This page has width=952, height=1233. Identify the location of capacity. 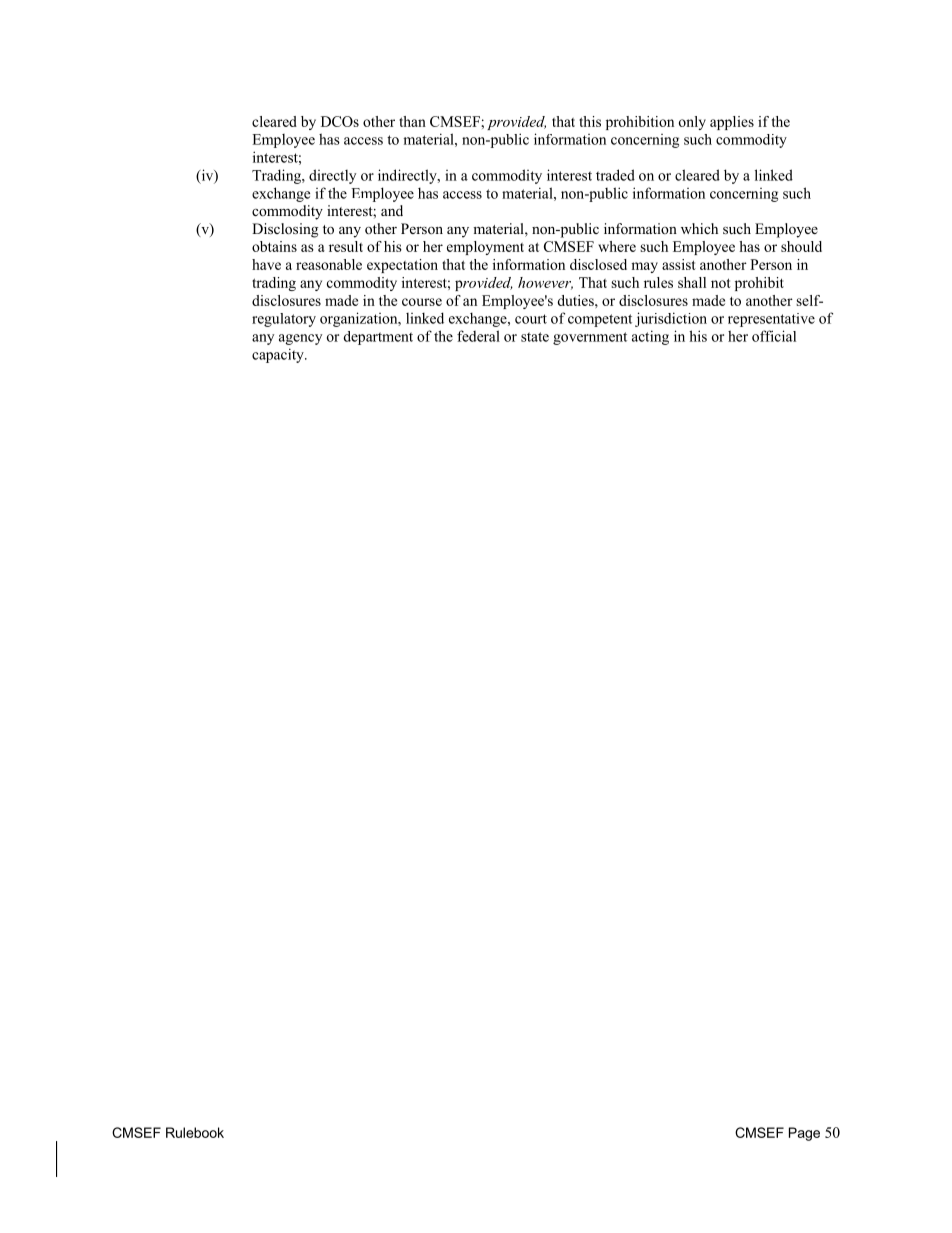
(279, 355).
